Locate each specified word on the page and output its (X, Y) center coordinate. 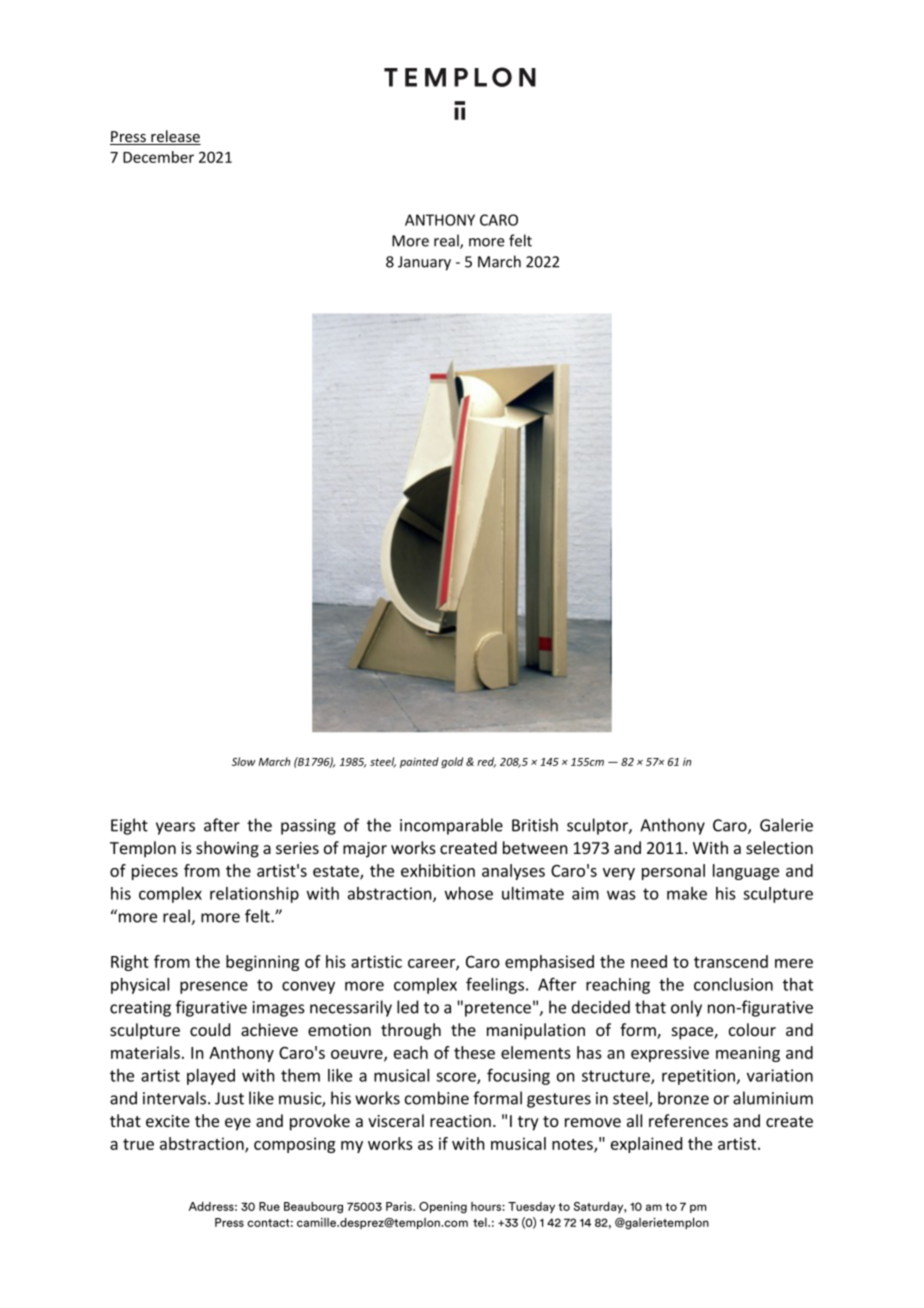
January (424, 263)
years (175, 828)
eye (238, 1124)
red (486, 762)
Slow (244, 761)
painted (419, 762)
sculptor (598, 826)
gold (452, 762)
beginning (262, 963)
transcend (731, 961)
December (158, 157)
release (175, 137)
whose (469, 893)
